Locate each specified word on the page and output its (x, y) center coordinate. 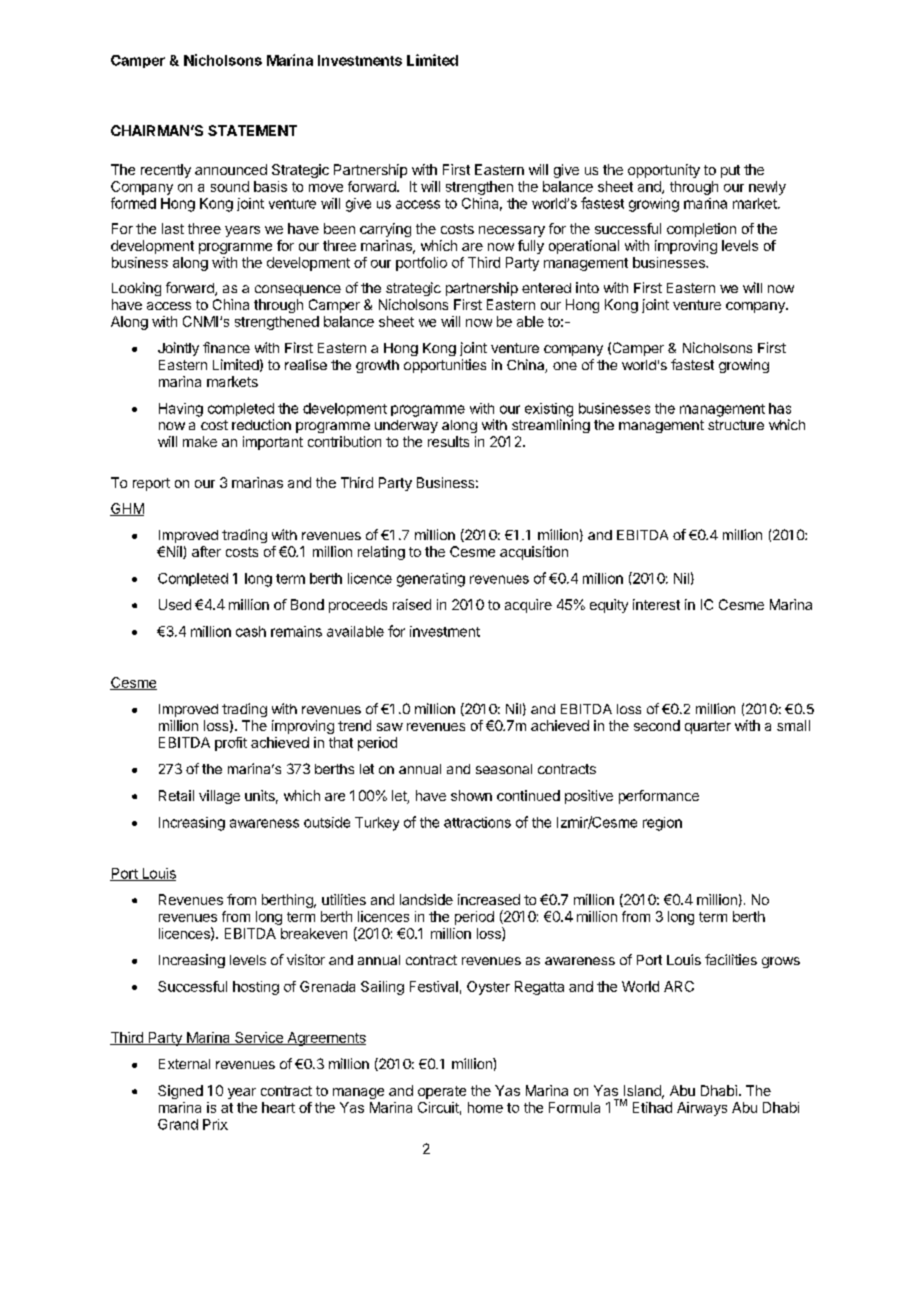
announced (231, 169)
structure (736, 425)
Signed (180, 1092)
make (200, 441)
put (730, 171)
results (448, 441)
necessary (512, 231)
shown (471, 795)
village (219, 797)
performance (659, 797)
